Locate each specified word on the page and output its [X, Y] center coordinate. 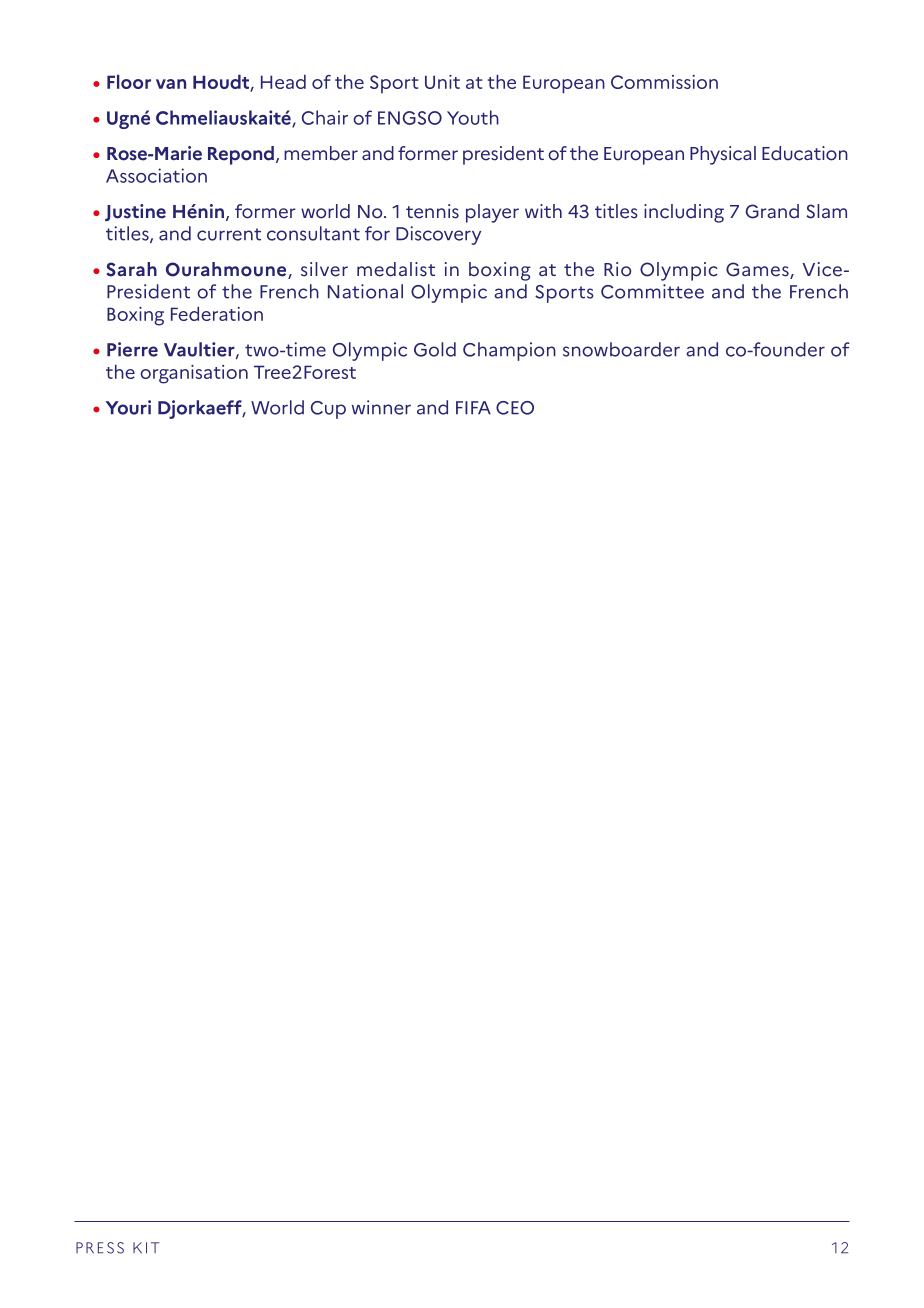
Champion [509, 351]
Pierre [132, 349]
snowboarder [621, 349]
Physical [723, 155]
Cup [328, 410]
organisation [194, 374]
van [171, 84]
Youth [473, 117]
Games [758, 270]
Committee [652, 291]
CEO [515, 408]
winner [381, 407]
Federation [217, 314]
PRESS [100, 1248]
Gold [435, 349]
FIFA [473, 407]
